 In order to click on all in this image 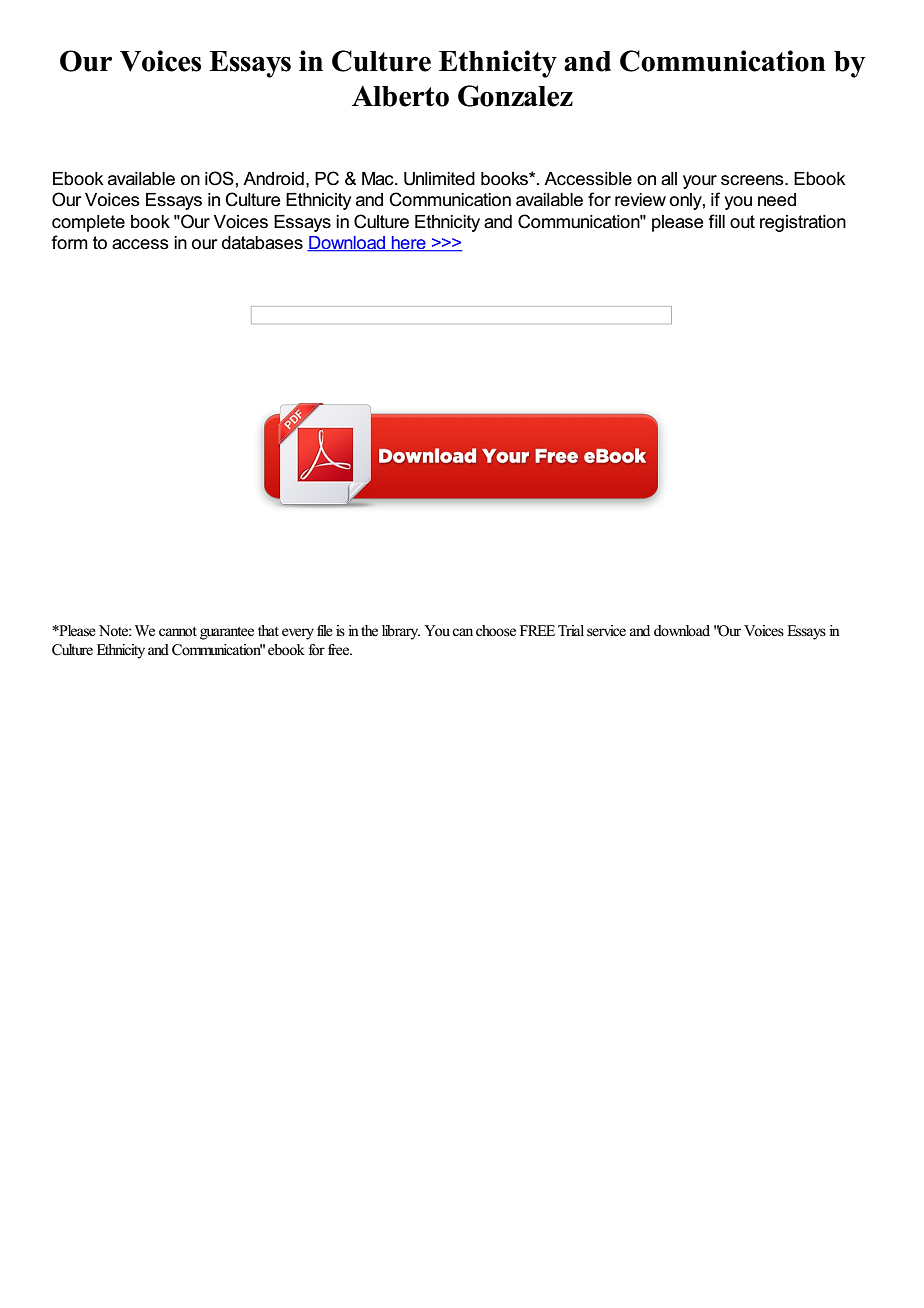, I will do `click(669, 179)`.
